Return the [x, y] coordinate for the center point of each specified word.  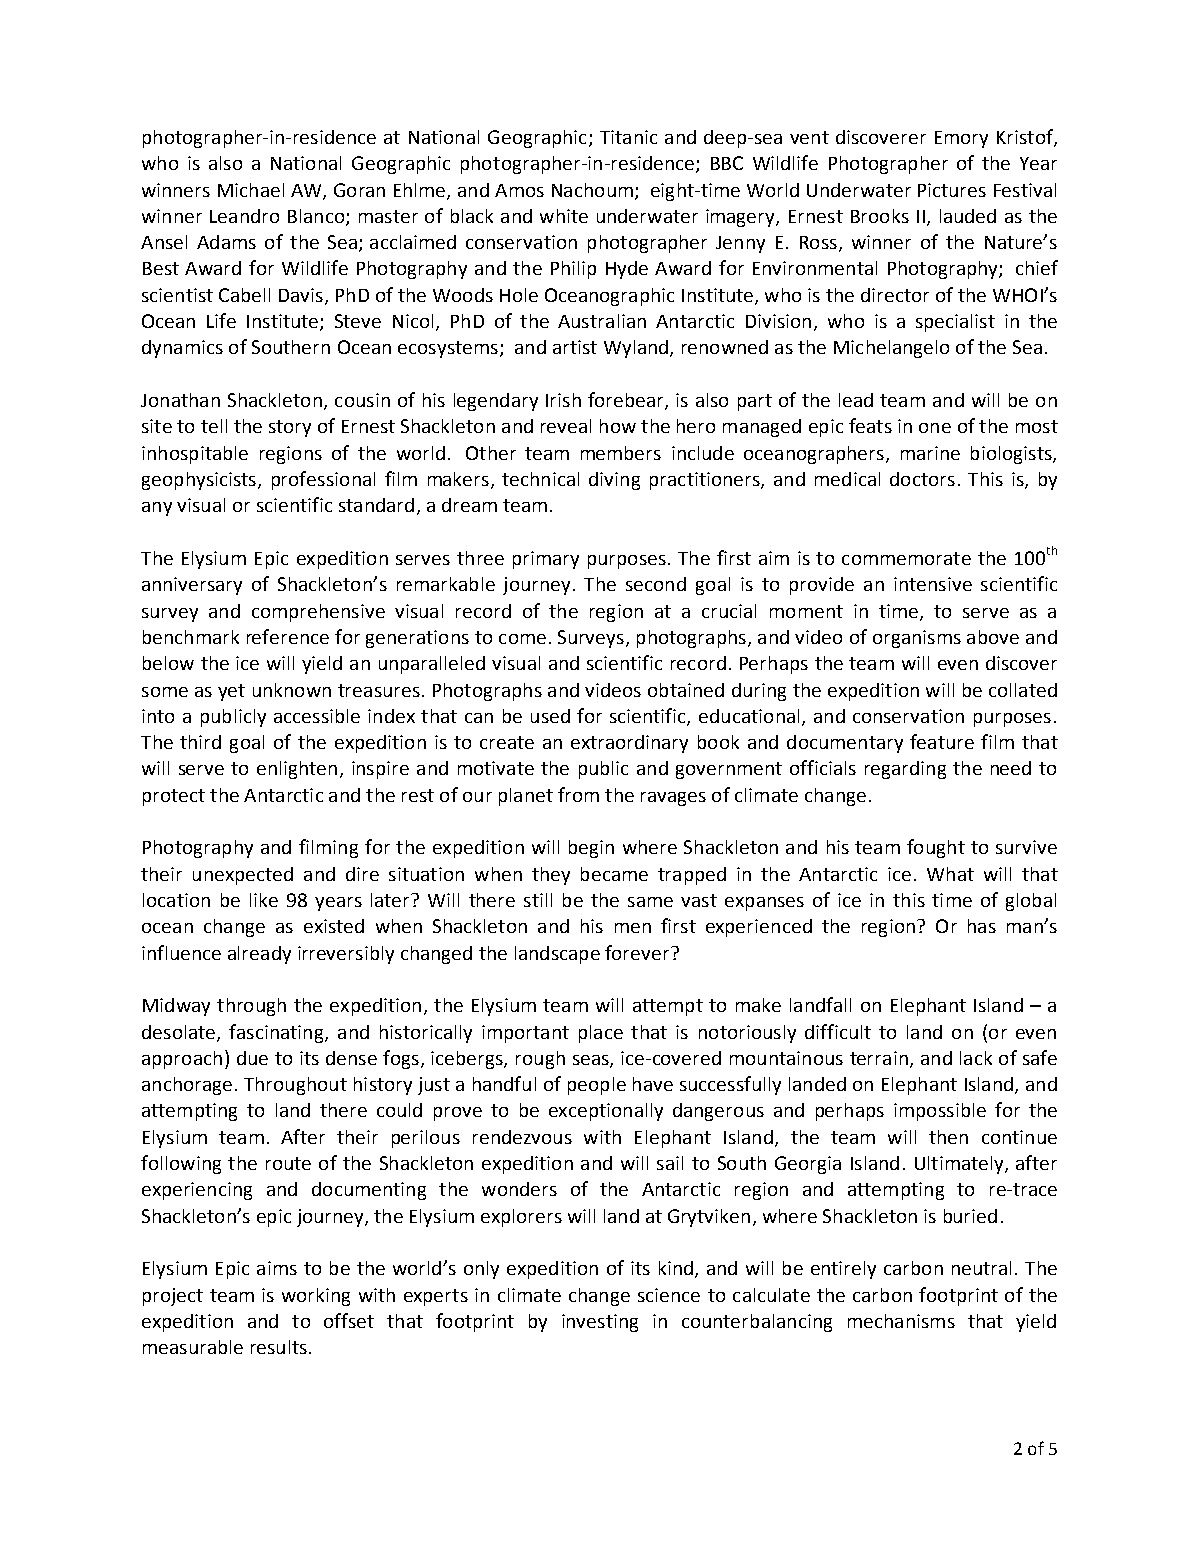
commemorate [906, 558]
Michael [251, 190]
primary [546, 560]
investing [600, 1323]
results [279, 1347]
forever [638, 952]
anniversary [192, 586]
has [982, 926]
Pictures [952, 190]
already [259, 955]
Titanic [628, 137]
